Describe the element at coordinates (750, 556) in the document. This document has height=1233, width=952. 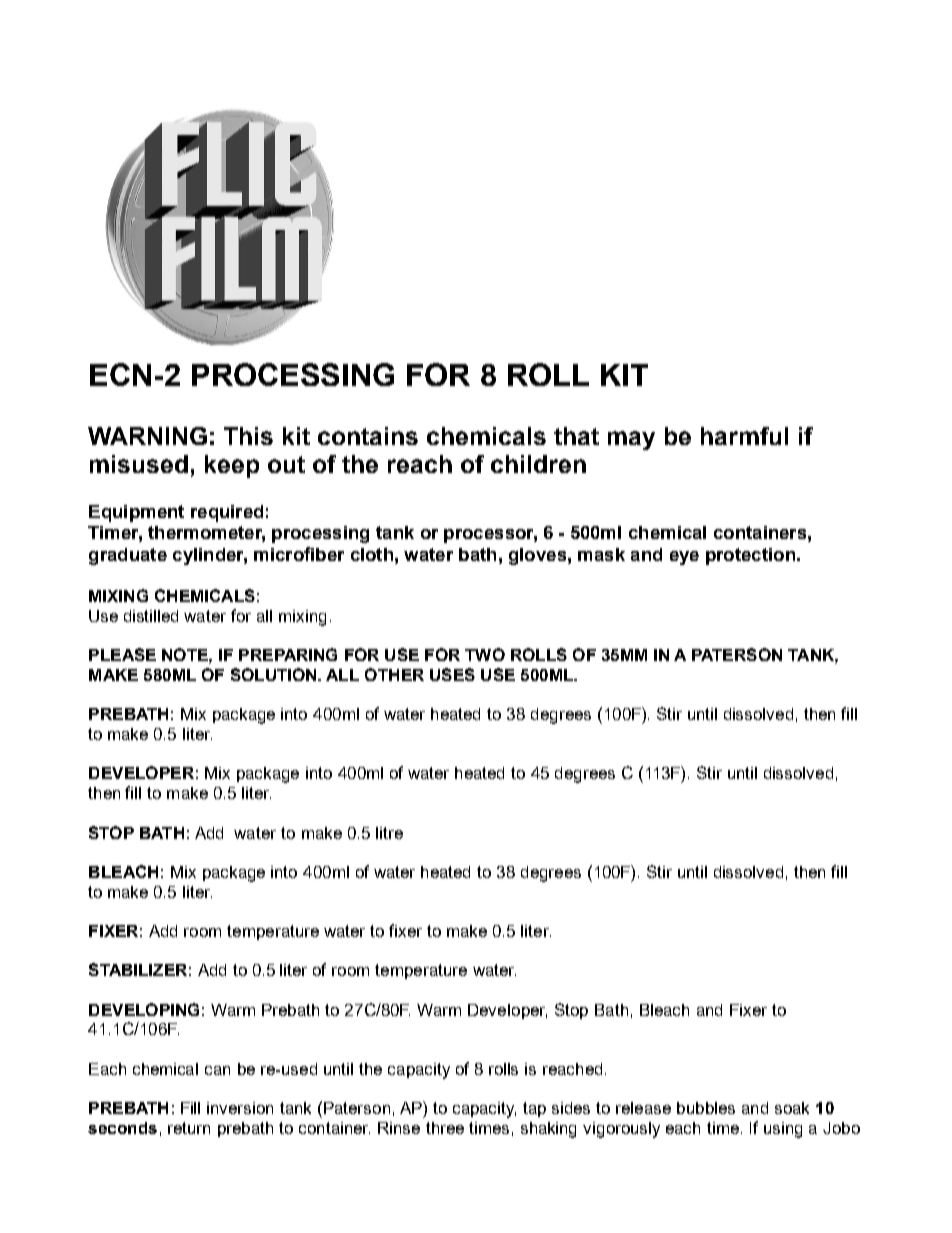
I see `protection` at that location.
